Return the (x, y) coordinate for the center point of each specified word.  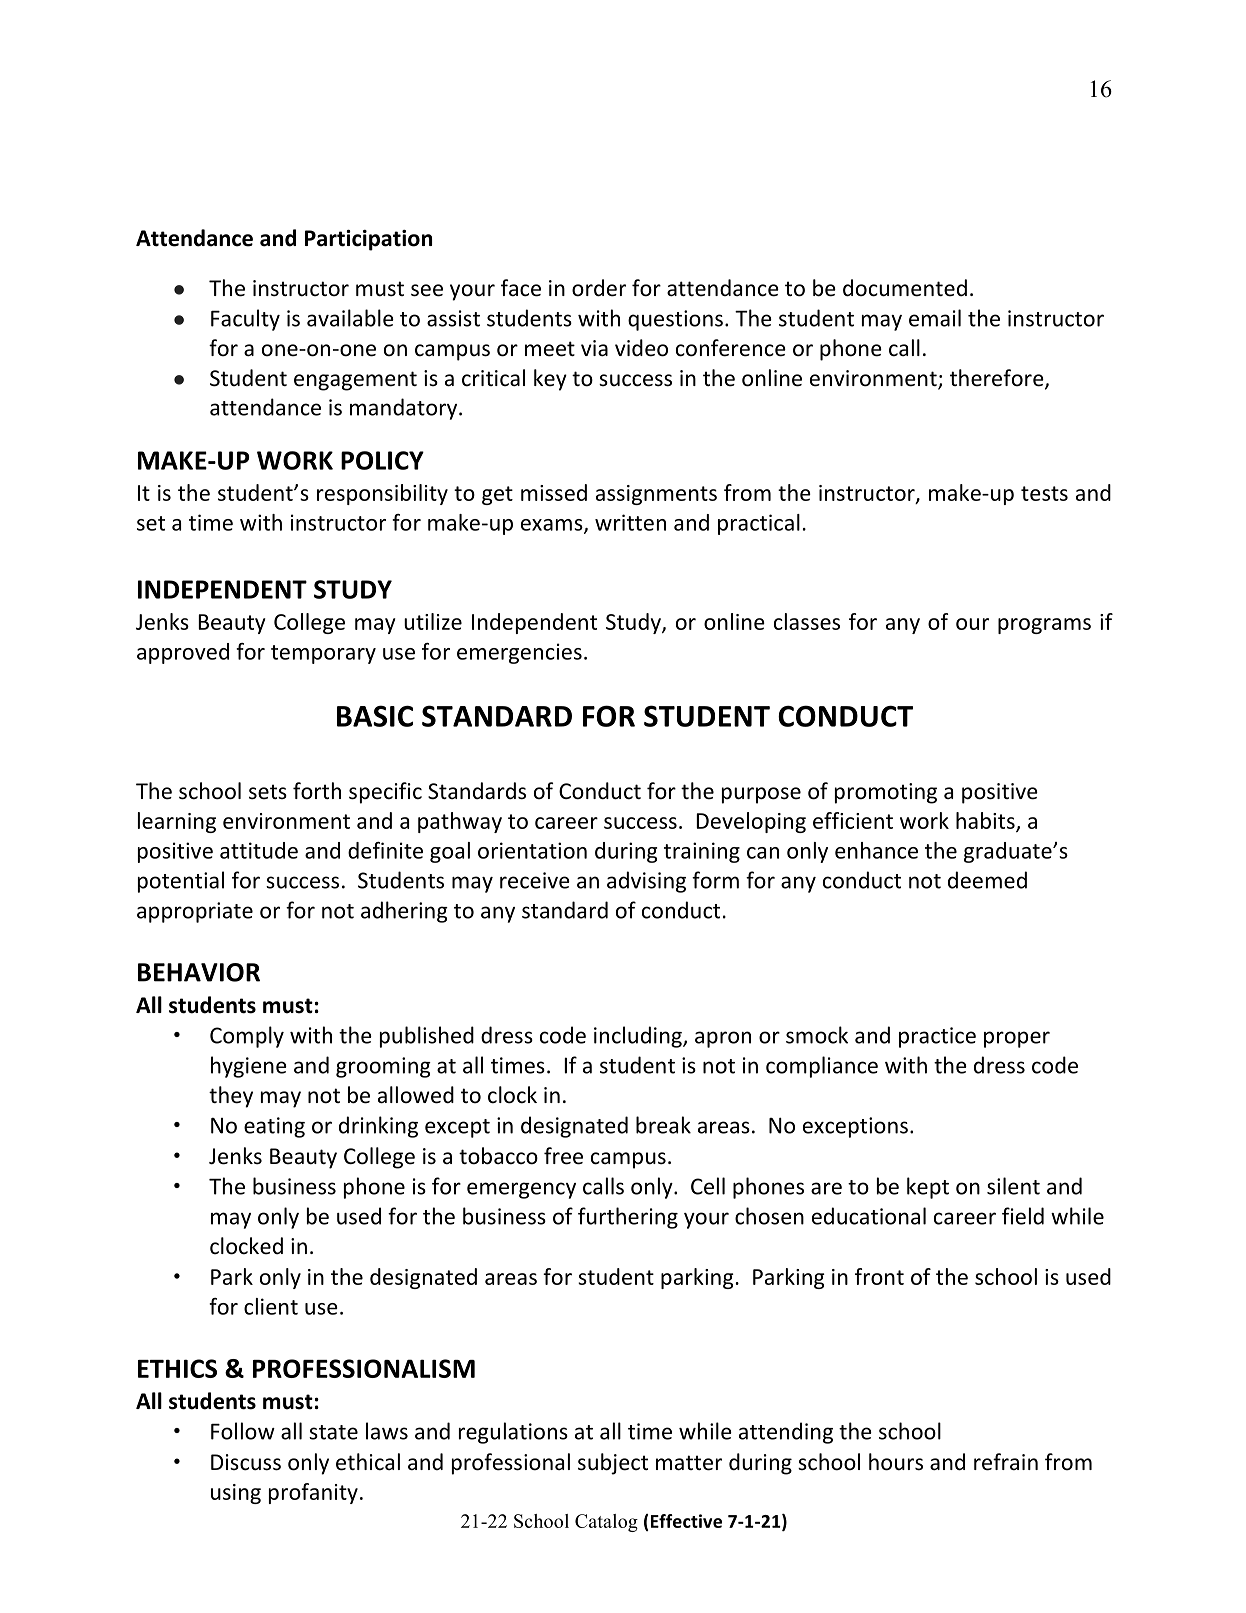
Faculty (245, 320)
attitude (259, 850)
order (599, 288)
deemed (987, 880)
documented (905, 288)
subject (613, 1464)
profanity (313, 1493)
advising (646, 882)
